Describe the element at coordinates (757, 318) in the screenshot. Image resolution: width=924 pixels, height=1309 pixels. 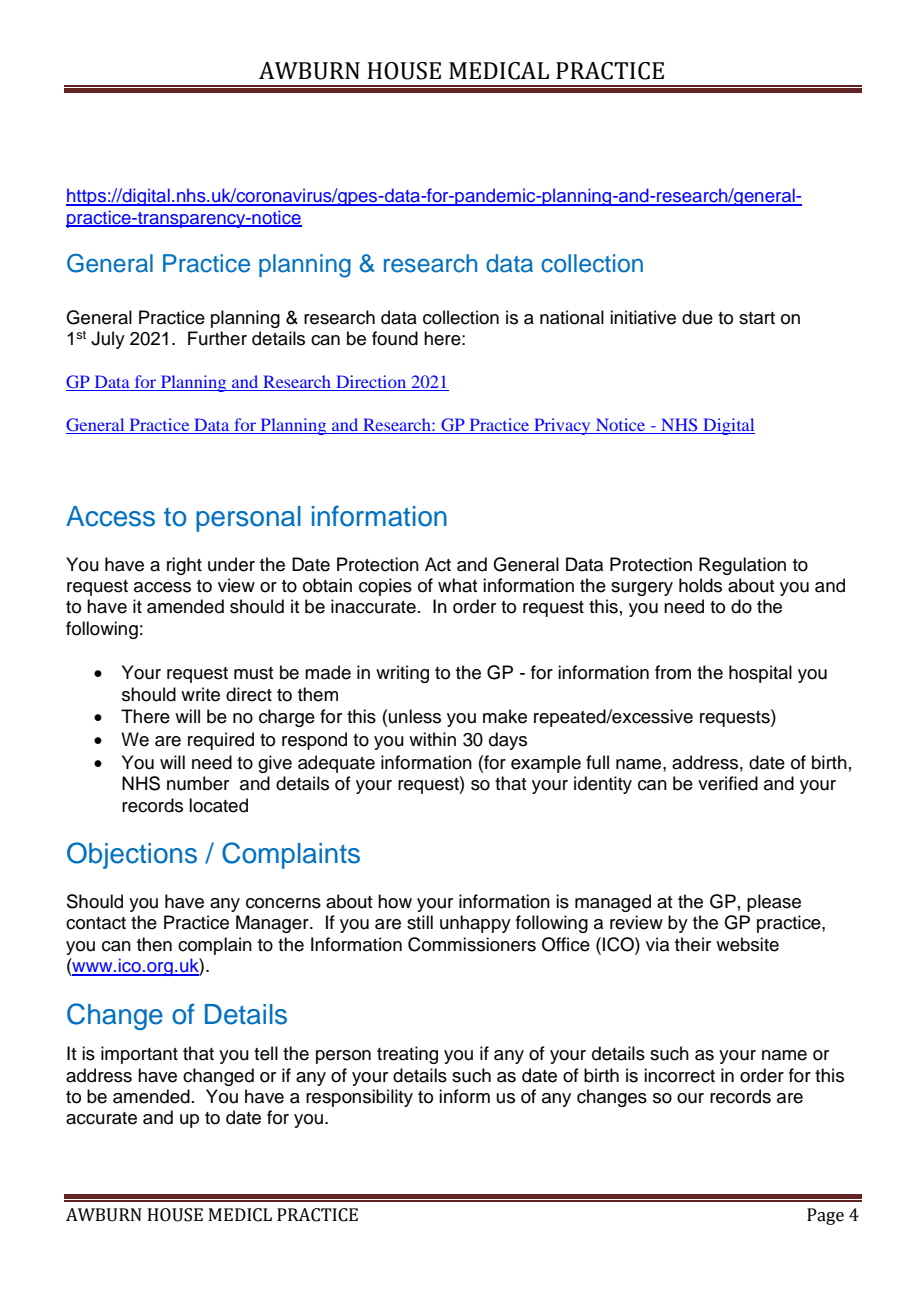
I see `start` at that location.
